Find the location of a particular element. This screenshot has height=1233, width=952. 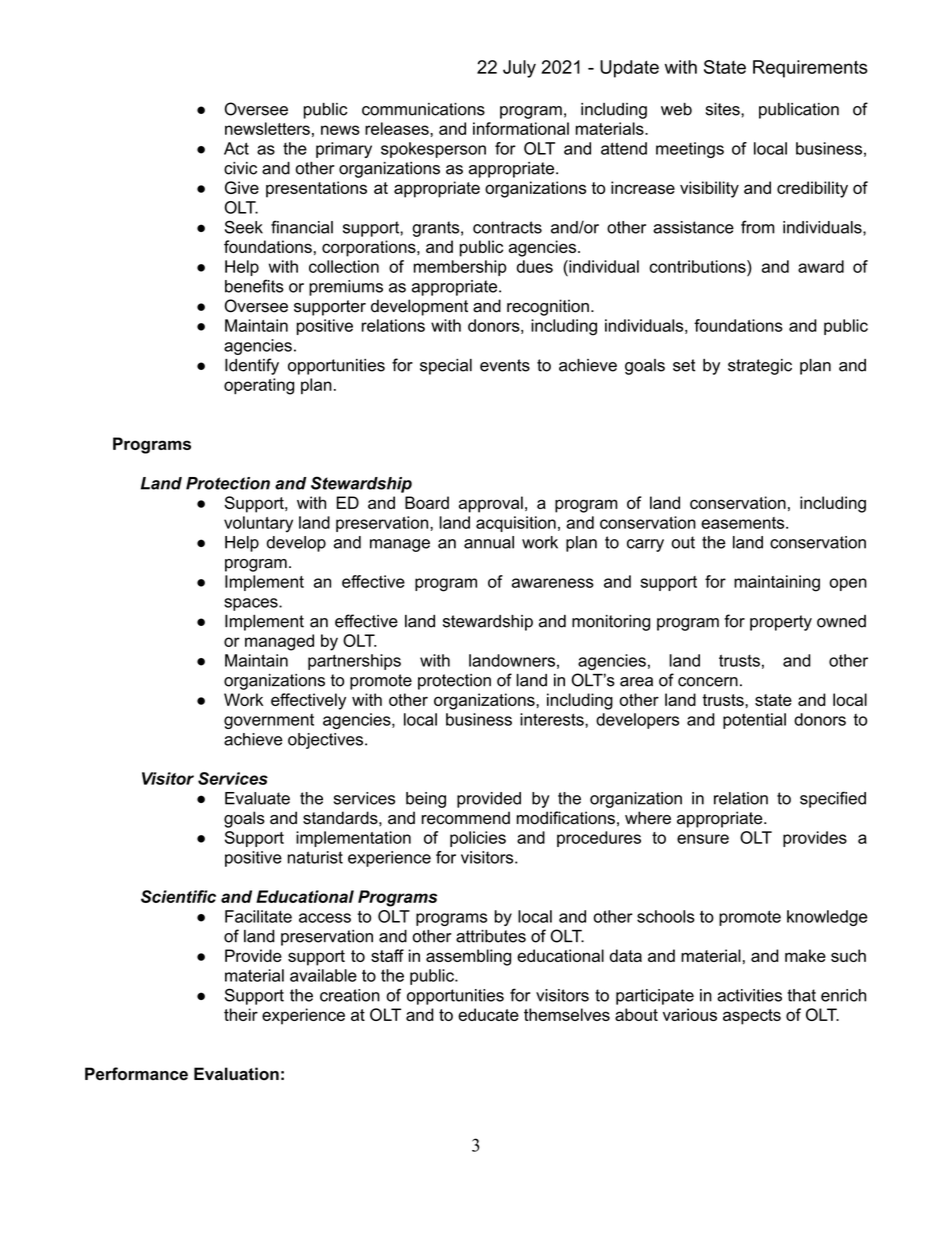

events is located at coordinates (505, 365).
